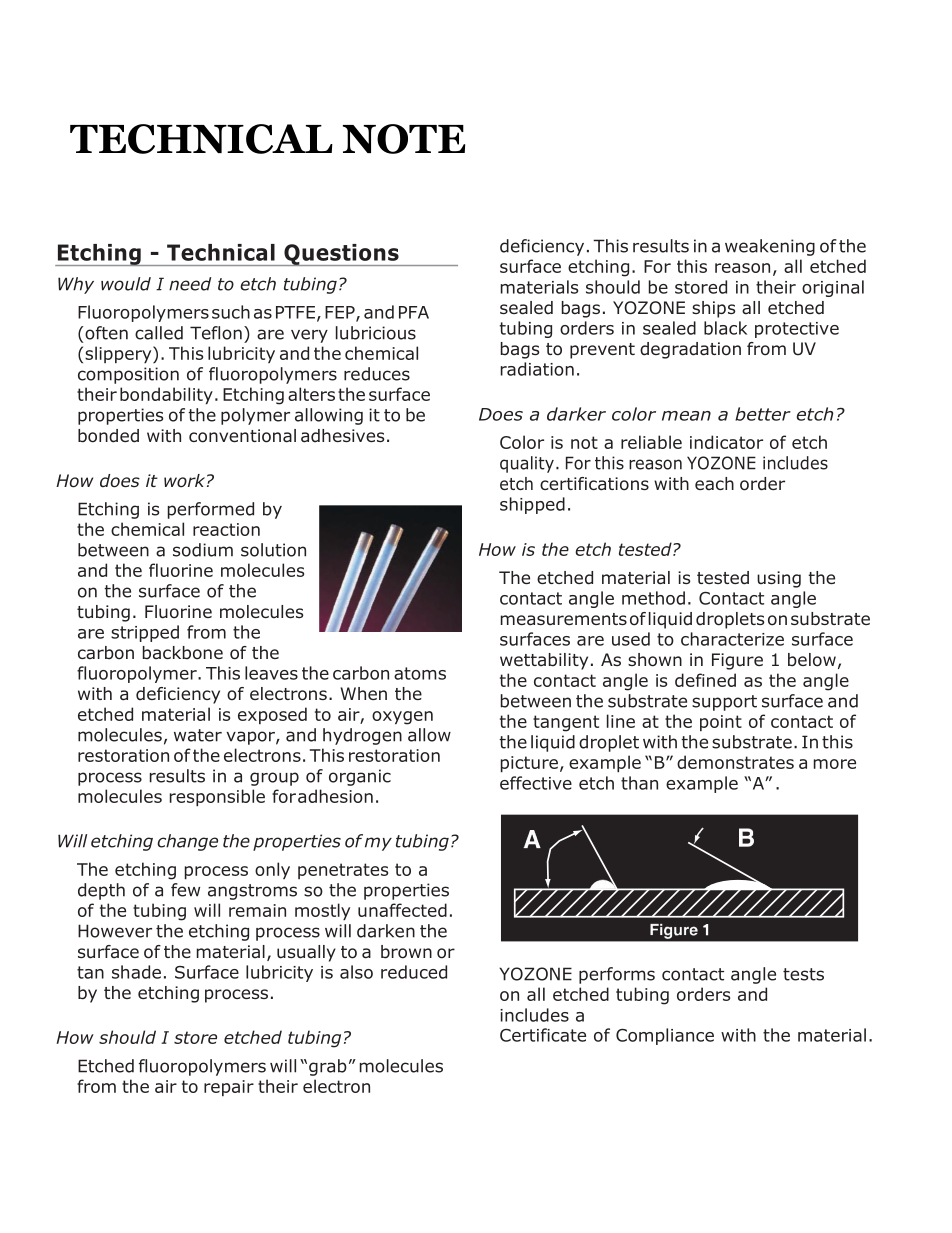 This screenshot has height=1233, width=952. Describe the element at coordinates (536, 783) in the screenshot. I see `effective` at that location.
